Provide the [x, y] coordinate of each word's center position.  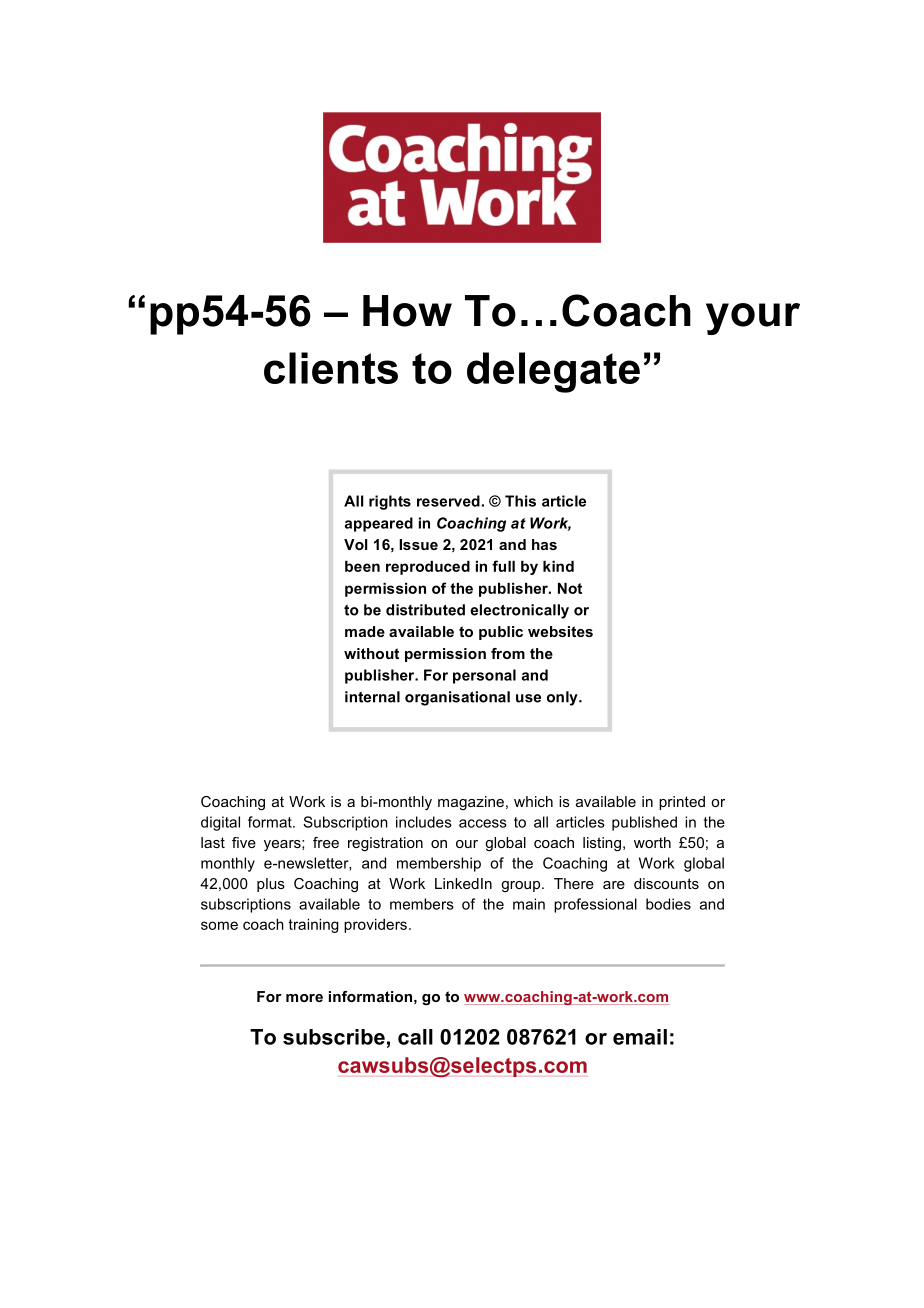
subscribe [334, 1037]
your [753, 319]
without [371, 653]
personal [484, 676]
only [563, 698]
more [304, 998]
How [407, 311]
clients [331, 368]
